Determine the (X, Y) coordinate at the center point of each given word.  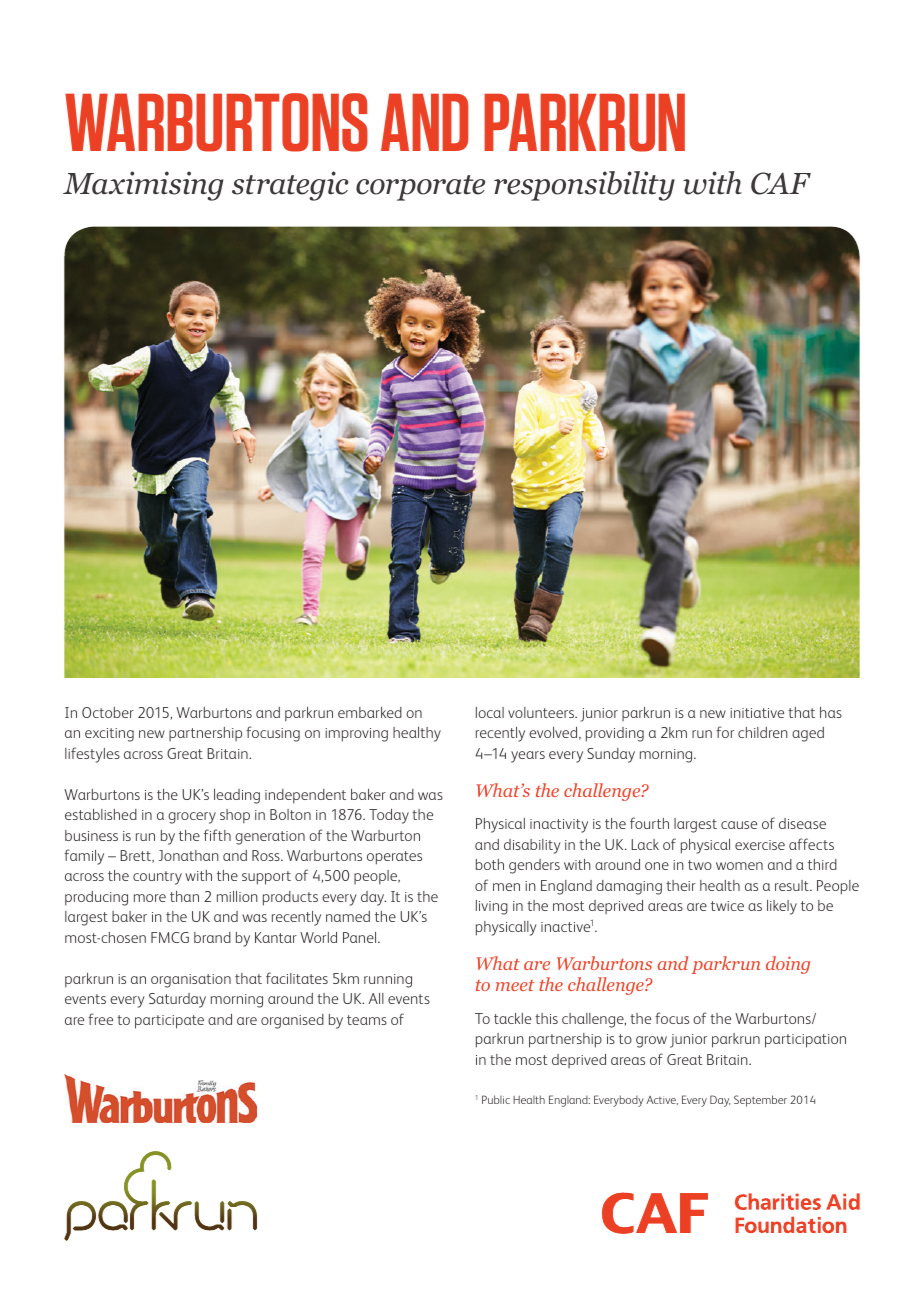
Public (496, 1099)
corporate (420, 188)
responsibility (584, 186)
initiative (757, 713)
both (490, 864)
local (490, 712)
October (108, 712)
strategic (290, 186)
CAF (781, 183)
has (831, 712)
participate (169, 1022)
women (739, 866)
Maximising (143, 186)
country (157, 878)
